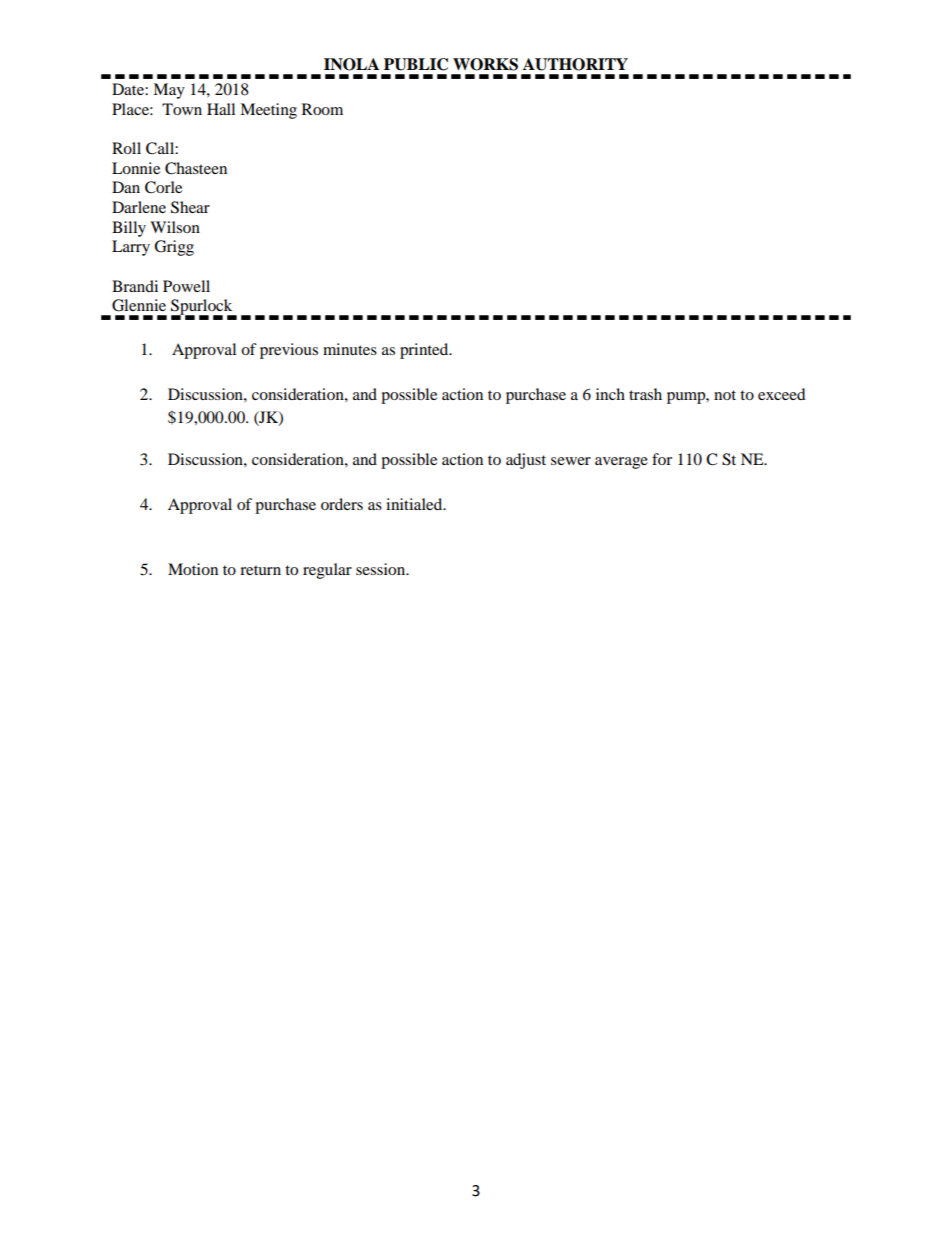  Describe the element at coordinates (169, 91) in the screenshot. I see `May` at that location.
